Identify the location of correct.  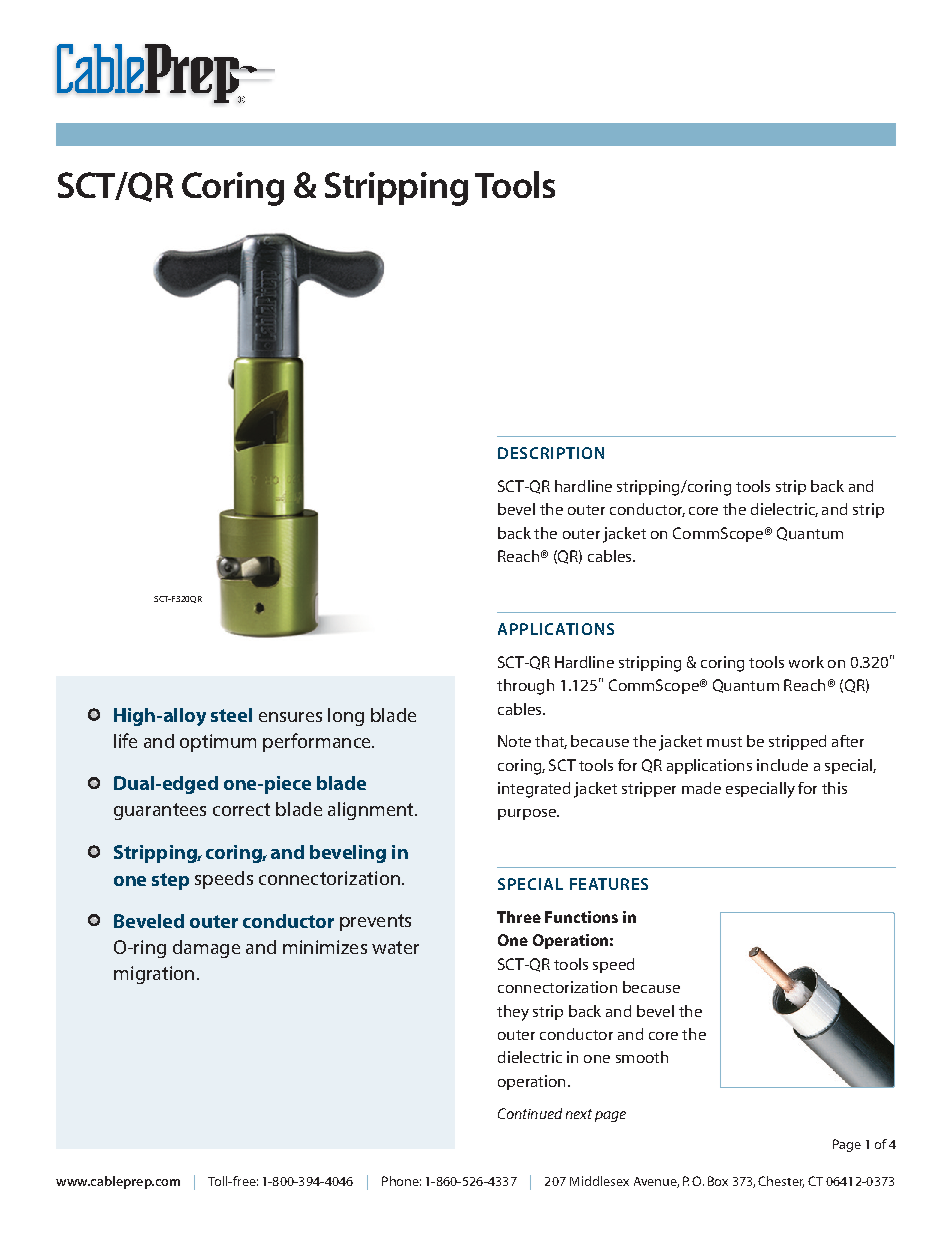
(241, 809).
